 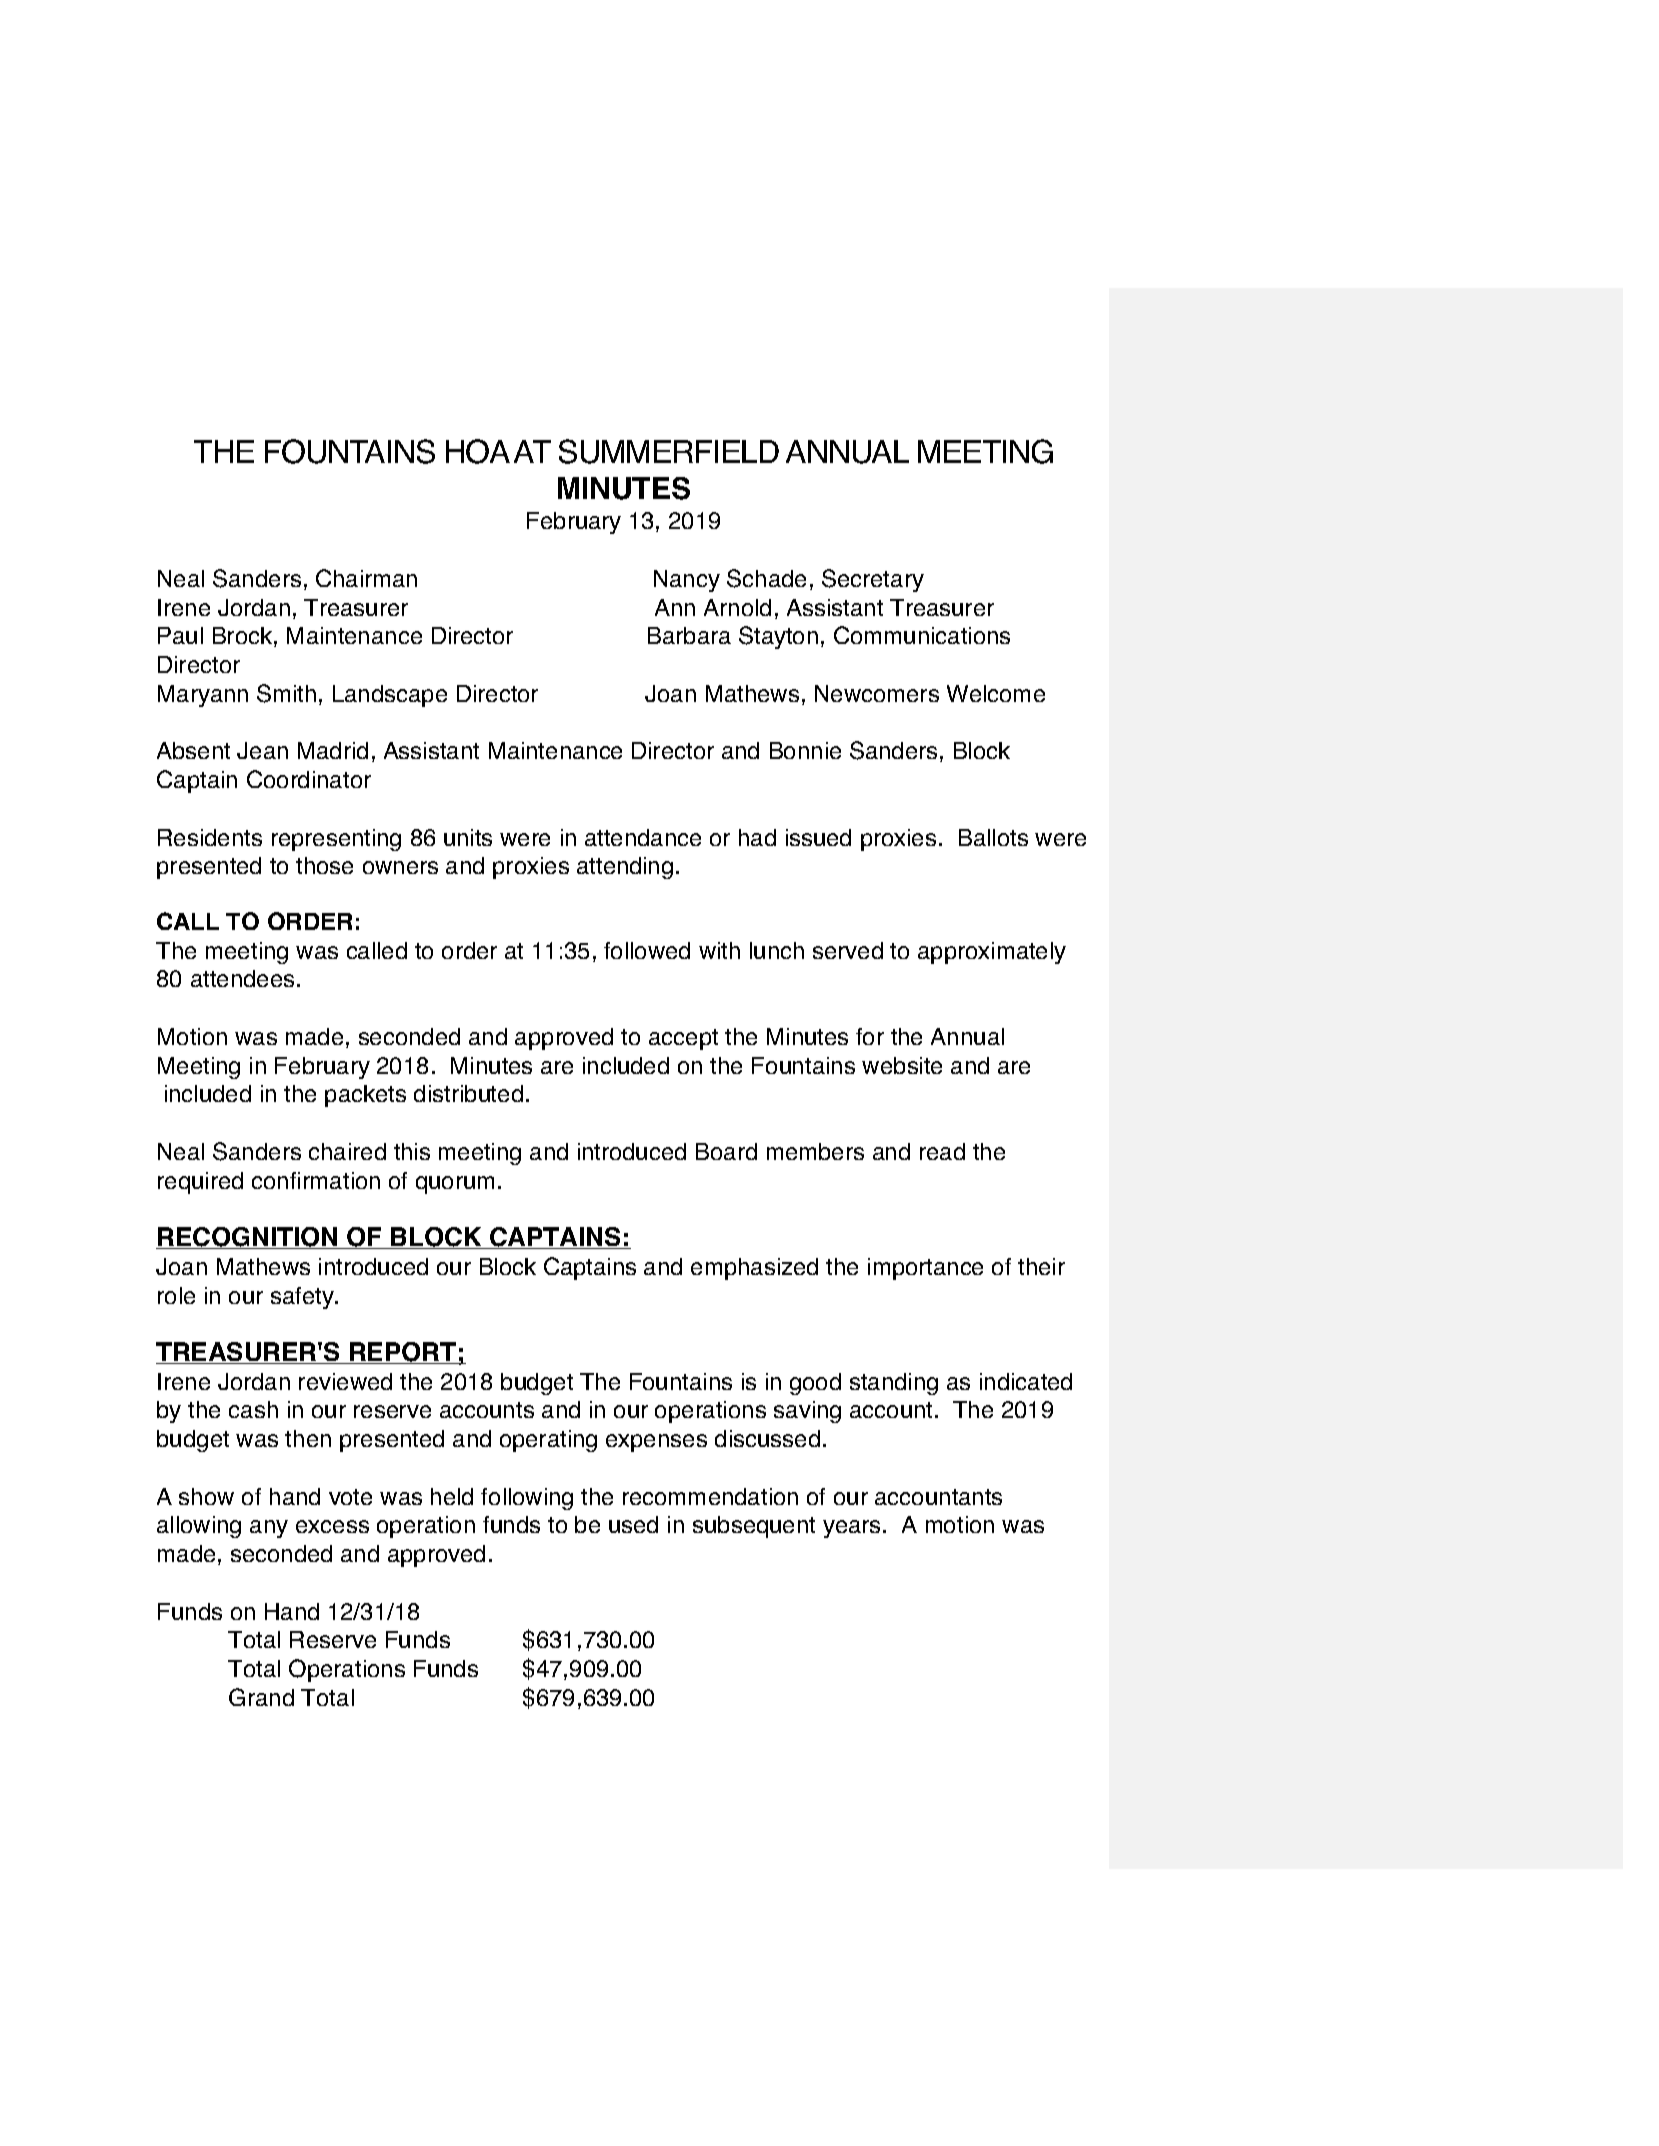 I want to click on Secretary, so click(x=873, y=580).
